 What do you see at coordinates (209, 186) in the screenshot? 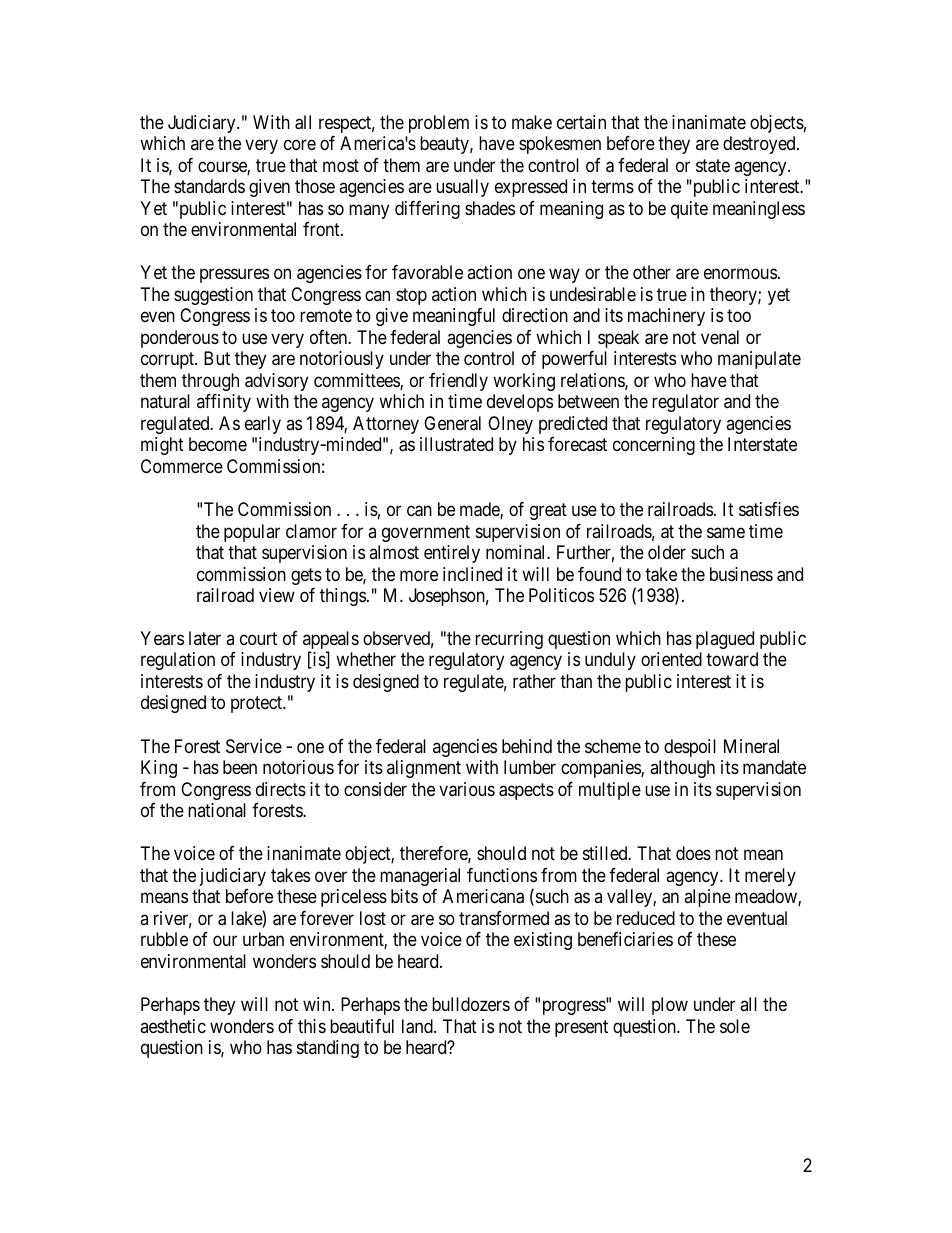
I see `standards` at bounding box center [209, 186].
